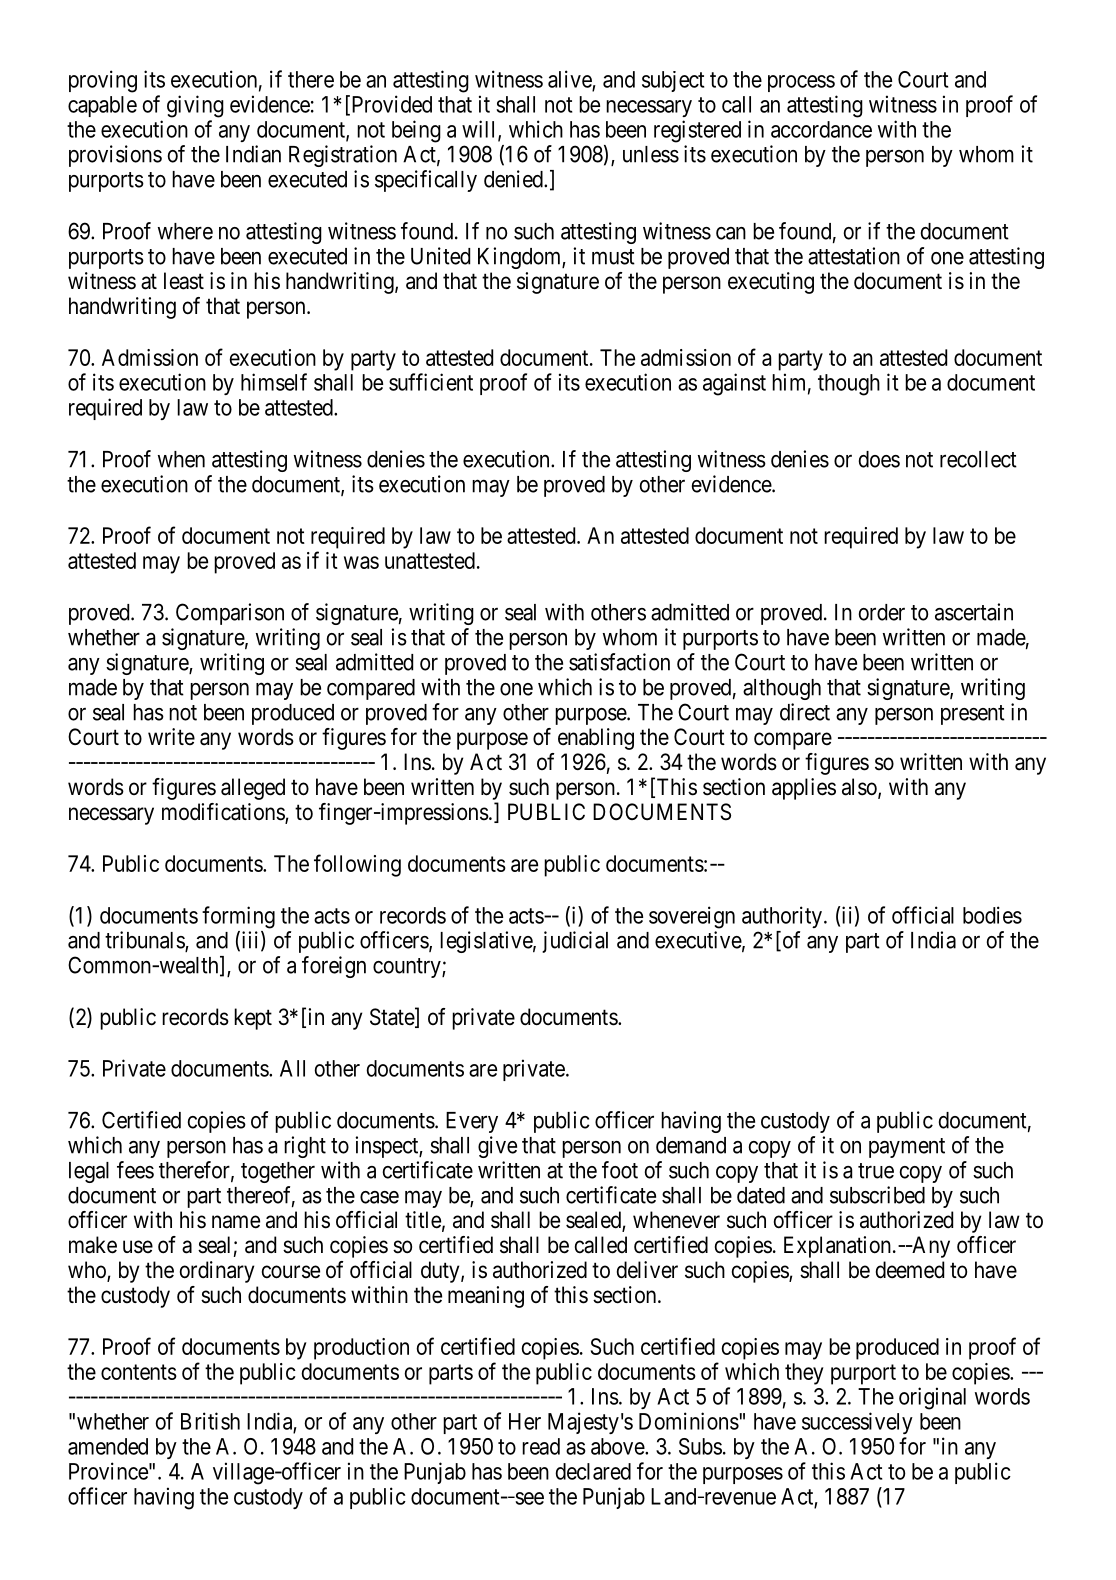 The image size is (1116, 1580). What do you see at coordinates (541, 1446) in the document?
I see `read` at bounding box center [541, 1446].
